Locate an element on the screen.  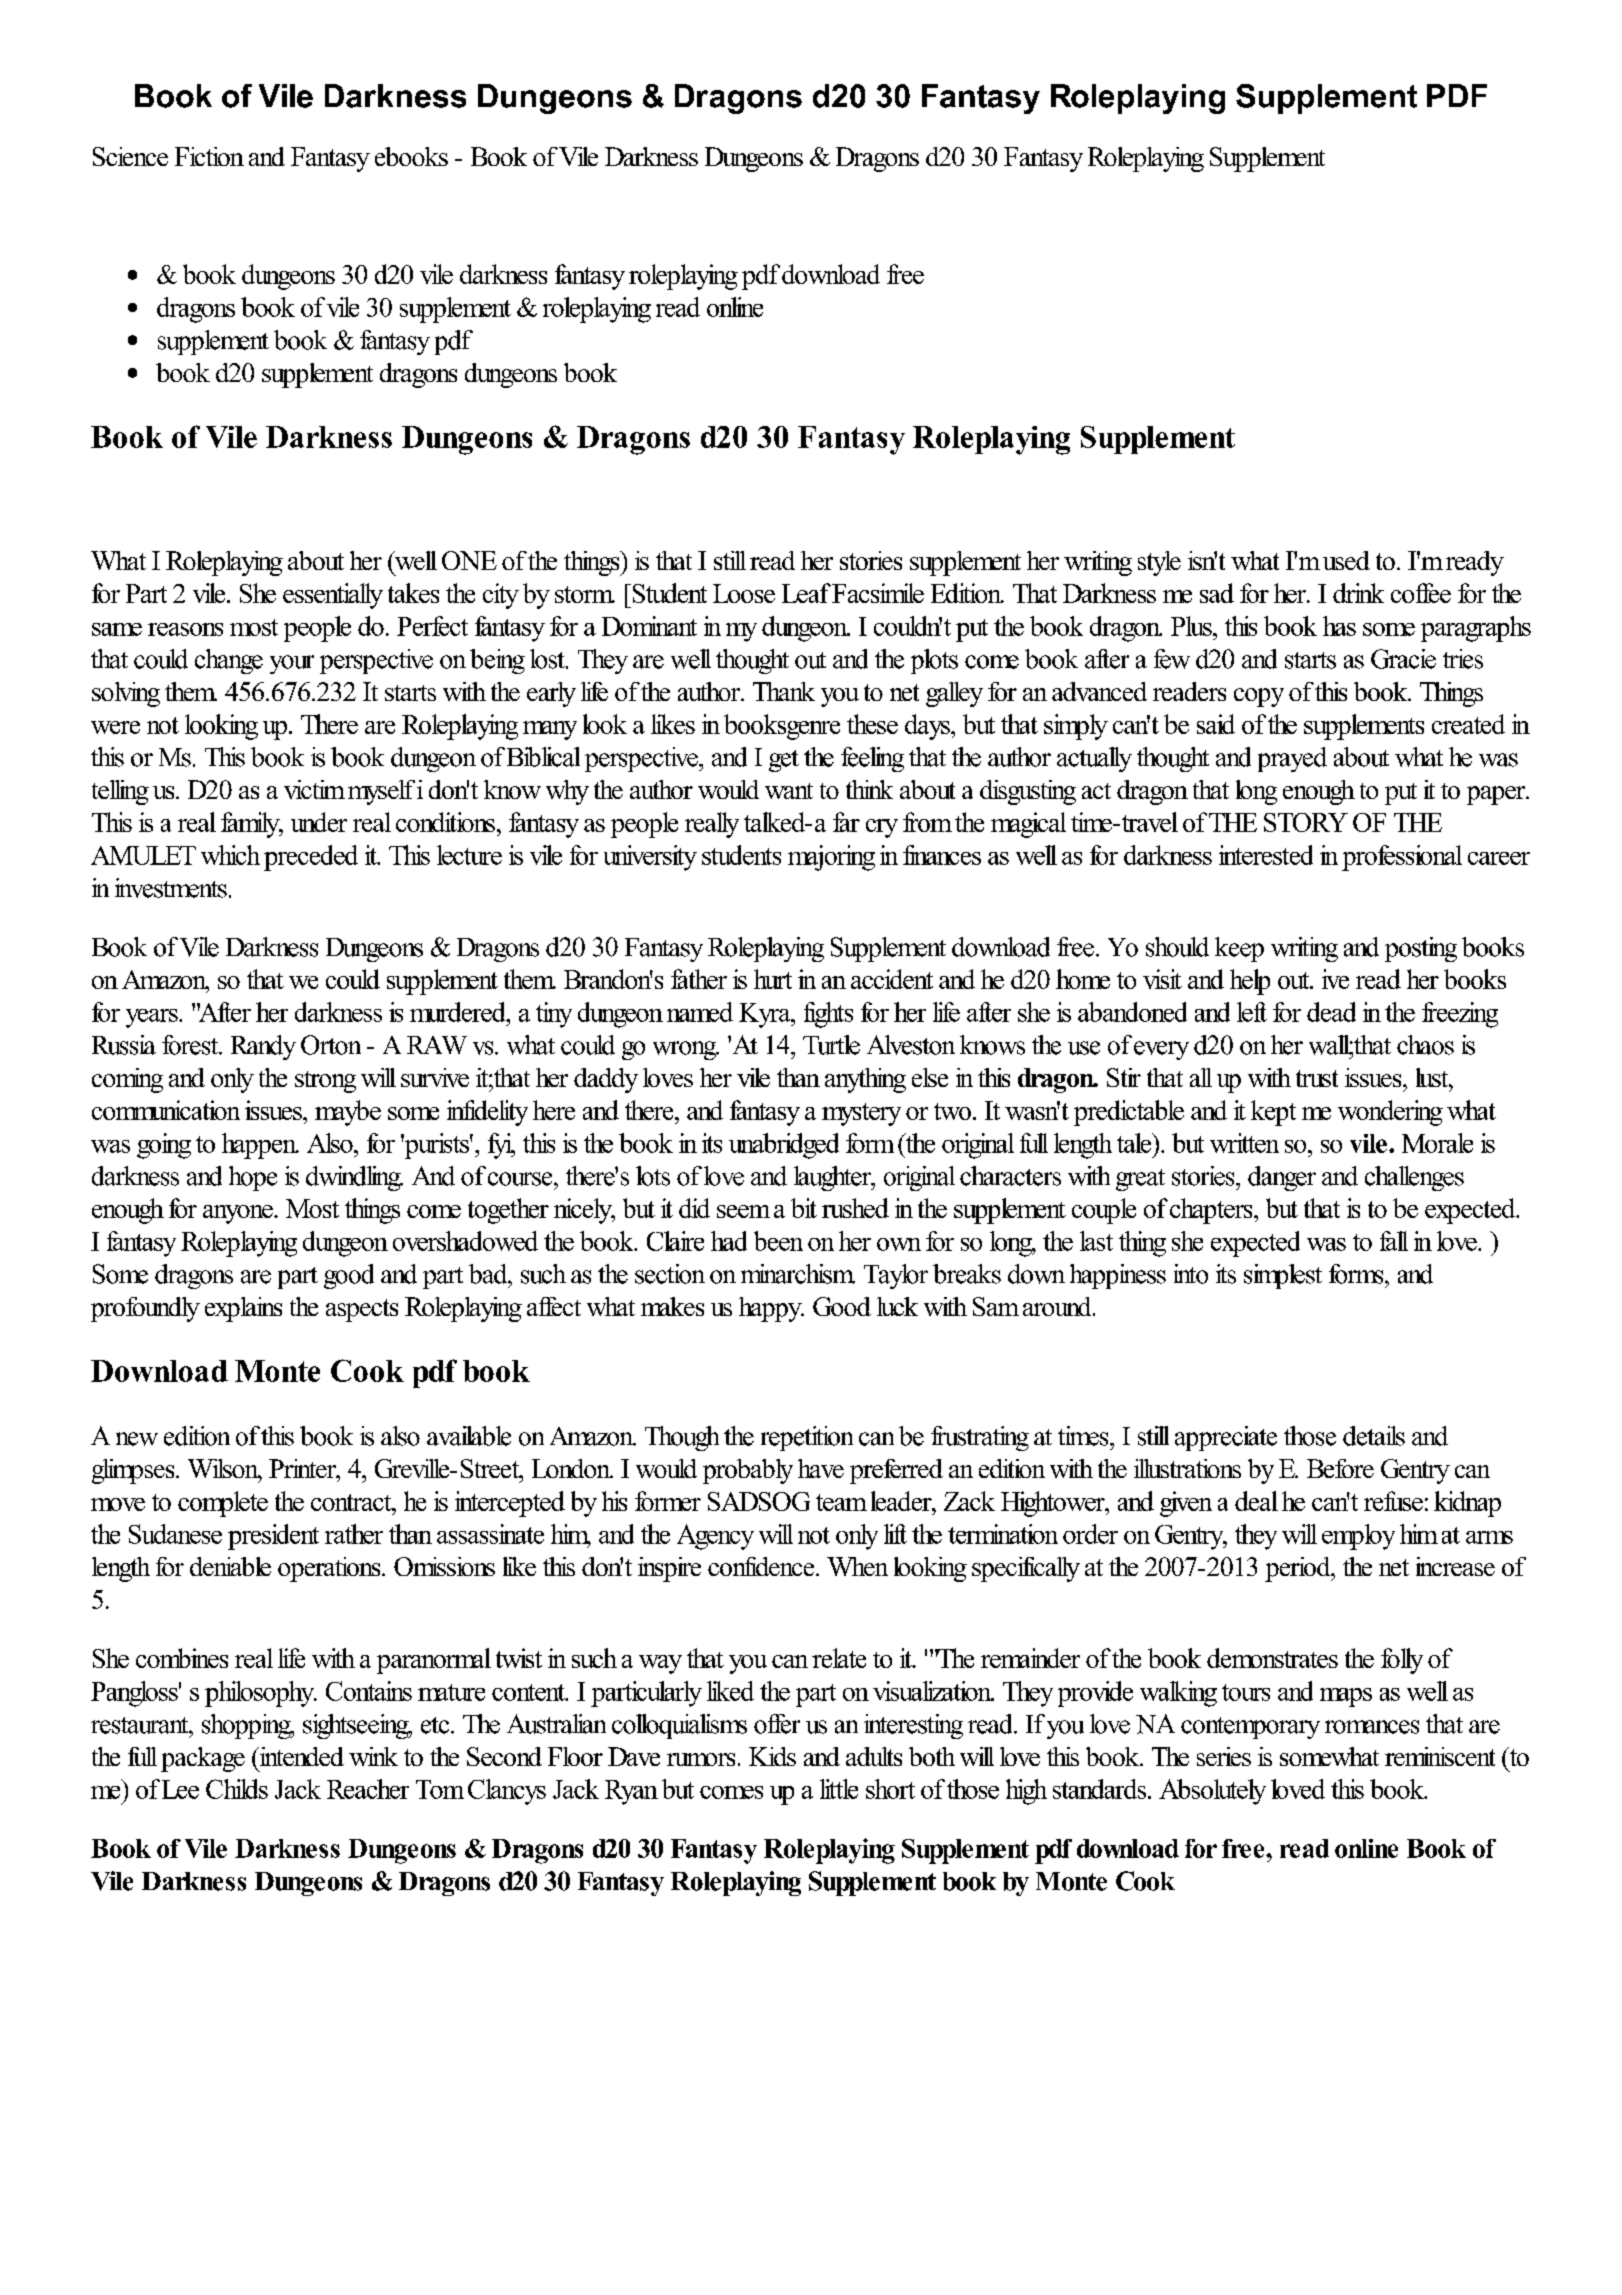
dwindling is located at coordinates (354, 1178).
